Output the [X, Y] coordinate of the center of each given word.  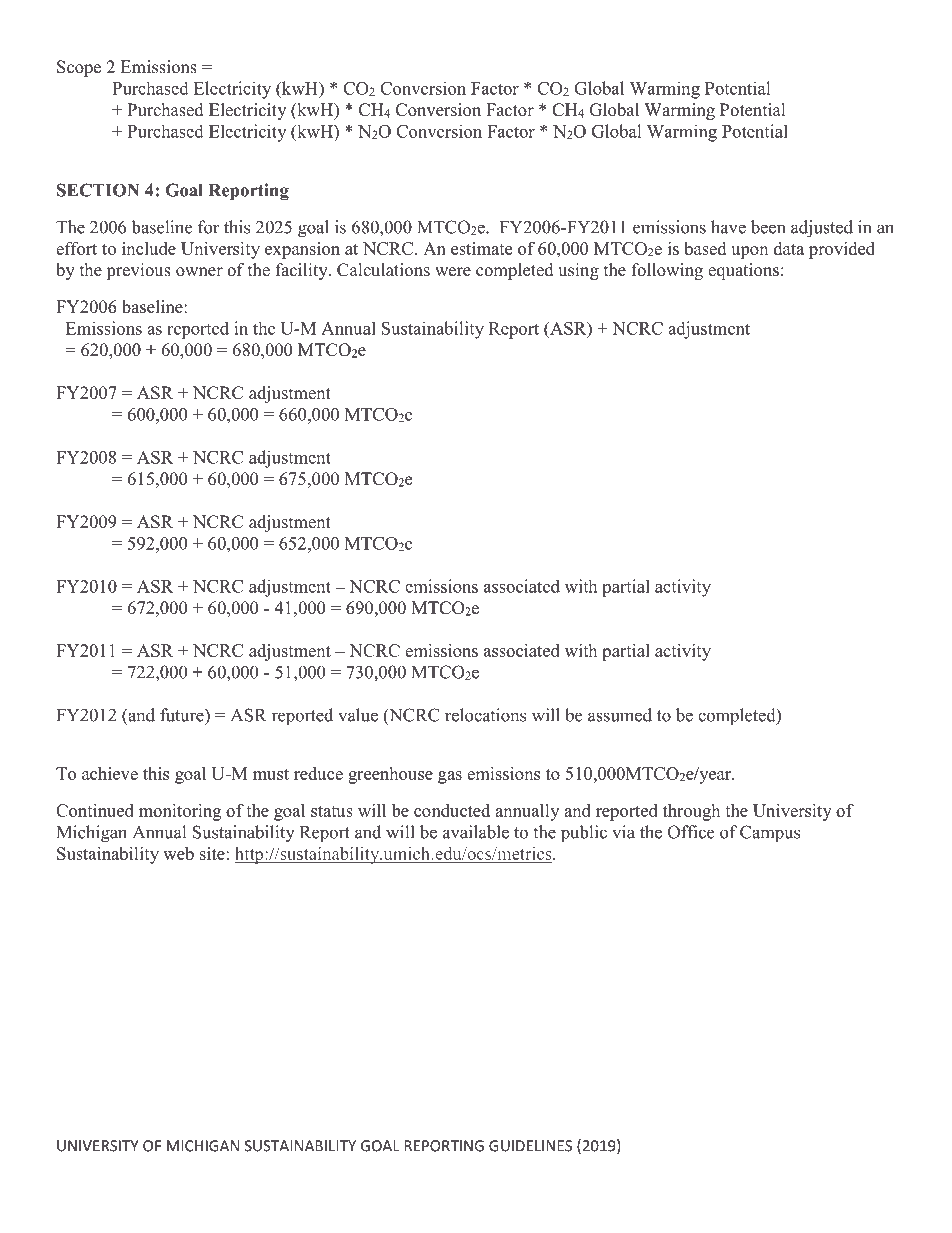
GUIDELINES [530, 1146]
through [691, 812]
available [476, 832]
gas [450, 777]
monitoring [180, 812]
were [453, 272]
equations [743, 271]
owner [199, 272]
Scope [79, 68]
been [768, 227]
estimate [481, 248]
